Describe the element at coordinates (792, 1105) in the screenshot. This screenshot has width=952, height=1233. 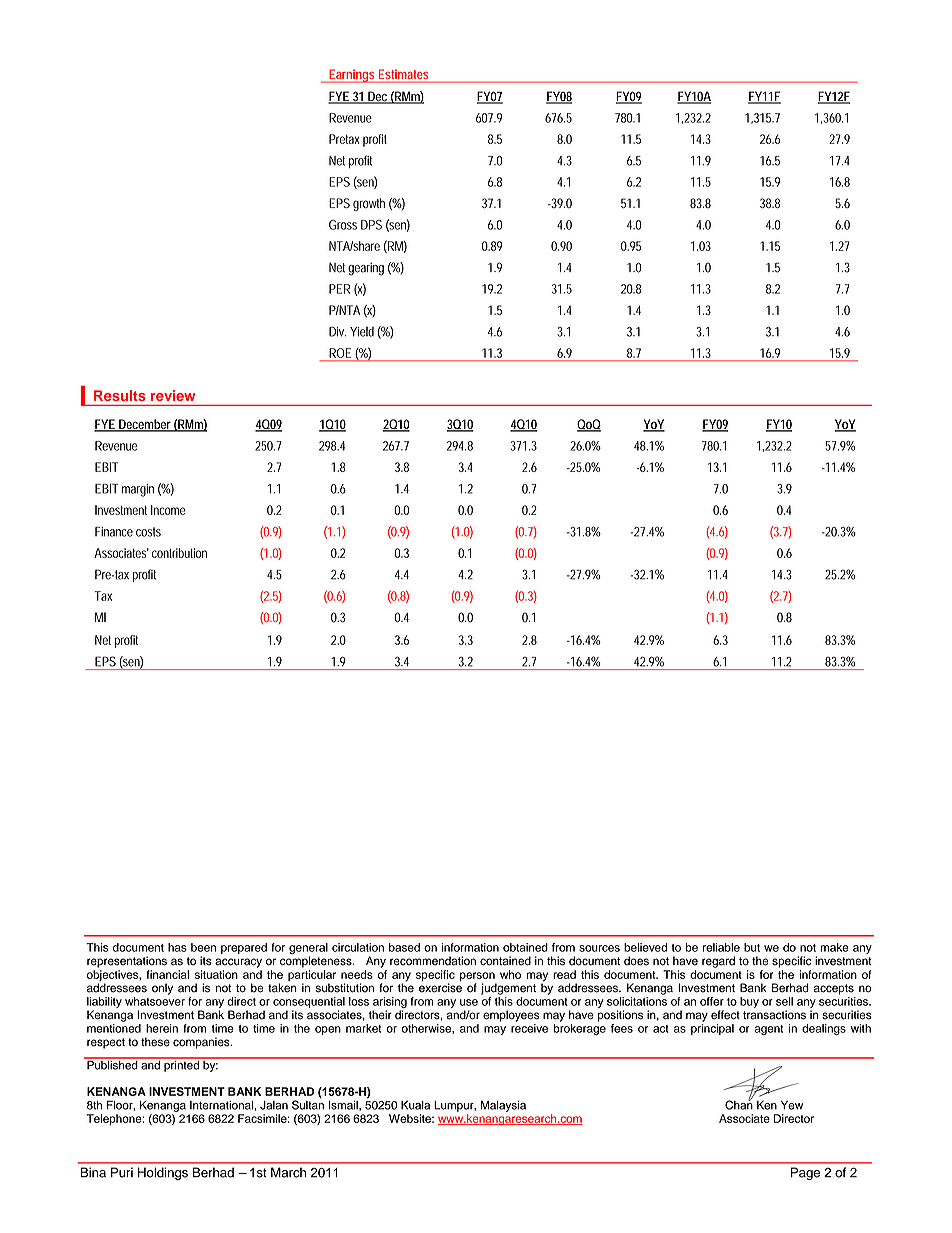
I see `Yew` at that location.
